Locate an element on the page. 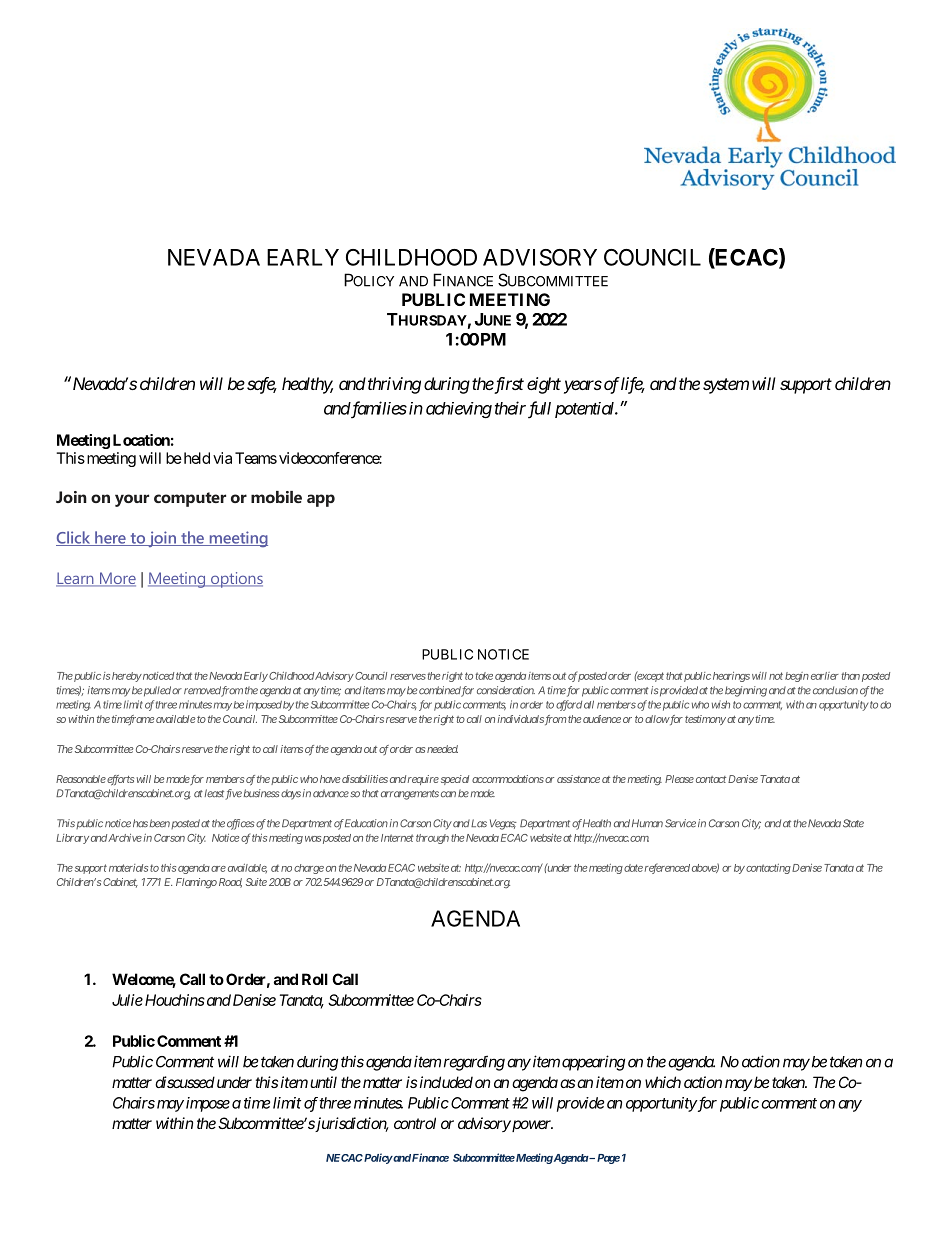 This image has height=1233, width=952. achieving is located at coordinates (459, 410).
